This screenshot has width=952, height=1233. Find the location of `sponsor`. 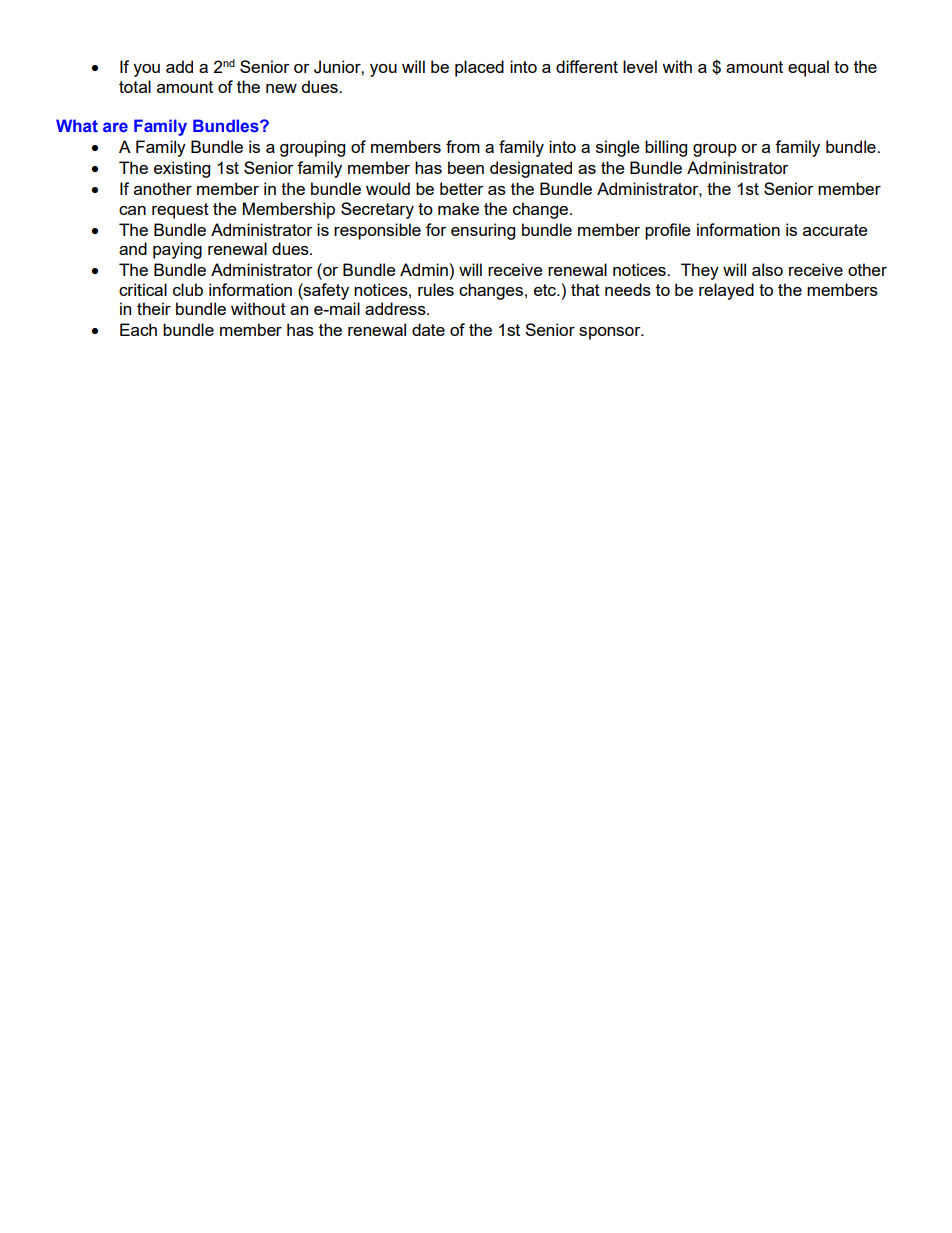

sponsor is located at coordinates (611, 333).
